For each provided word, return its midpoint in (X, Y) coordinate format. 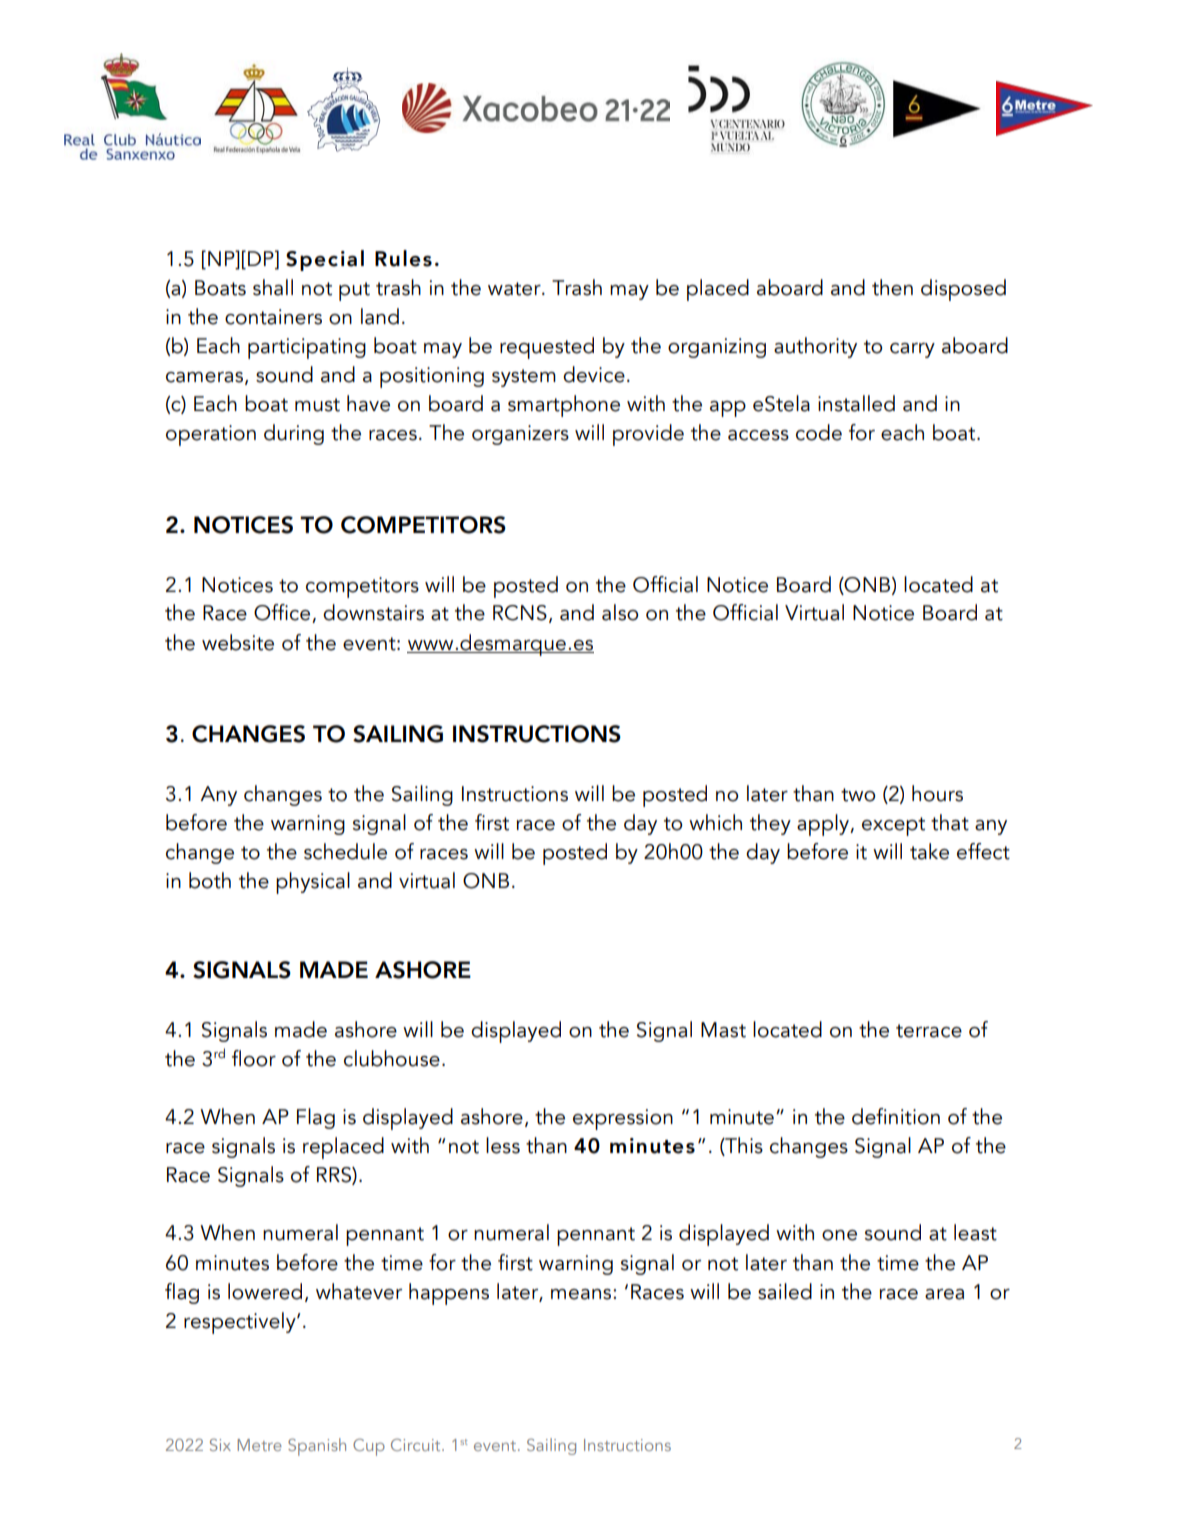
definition (896, 1116)
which (715, 822)
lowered (265, 1291)
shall (273, 287)
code (819, 432)
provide (648, 435)
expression (623, 1119)
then (892, 287)
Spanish (317, 1447)
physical (313, 883)
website (238, 642)
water (515, 289)
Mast (723, 1030)
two (858, 795)
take (929, 851)
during (294, 434)
